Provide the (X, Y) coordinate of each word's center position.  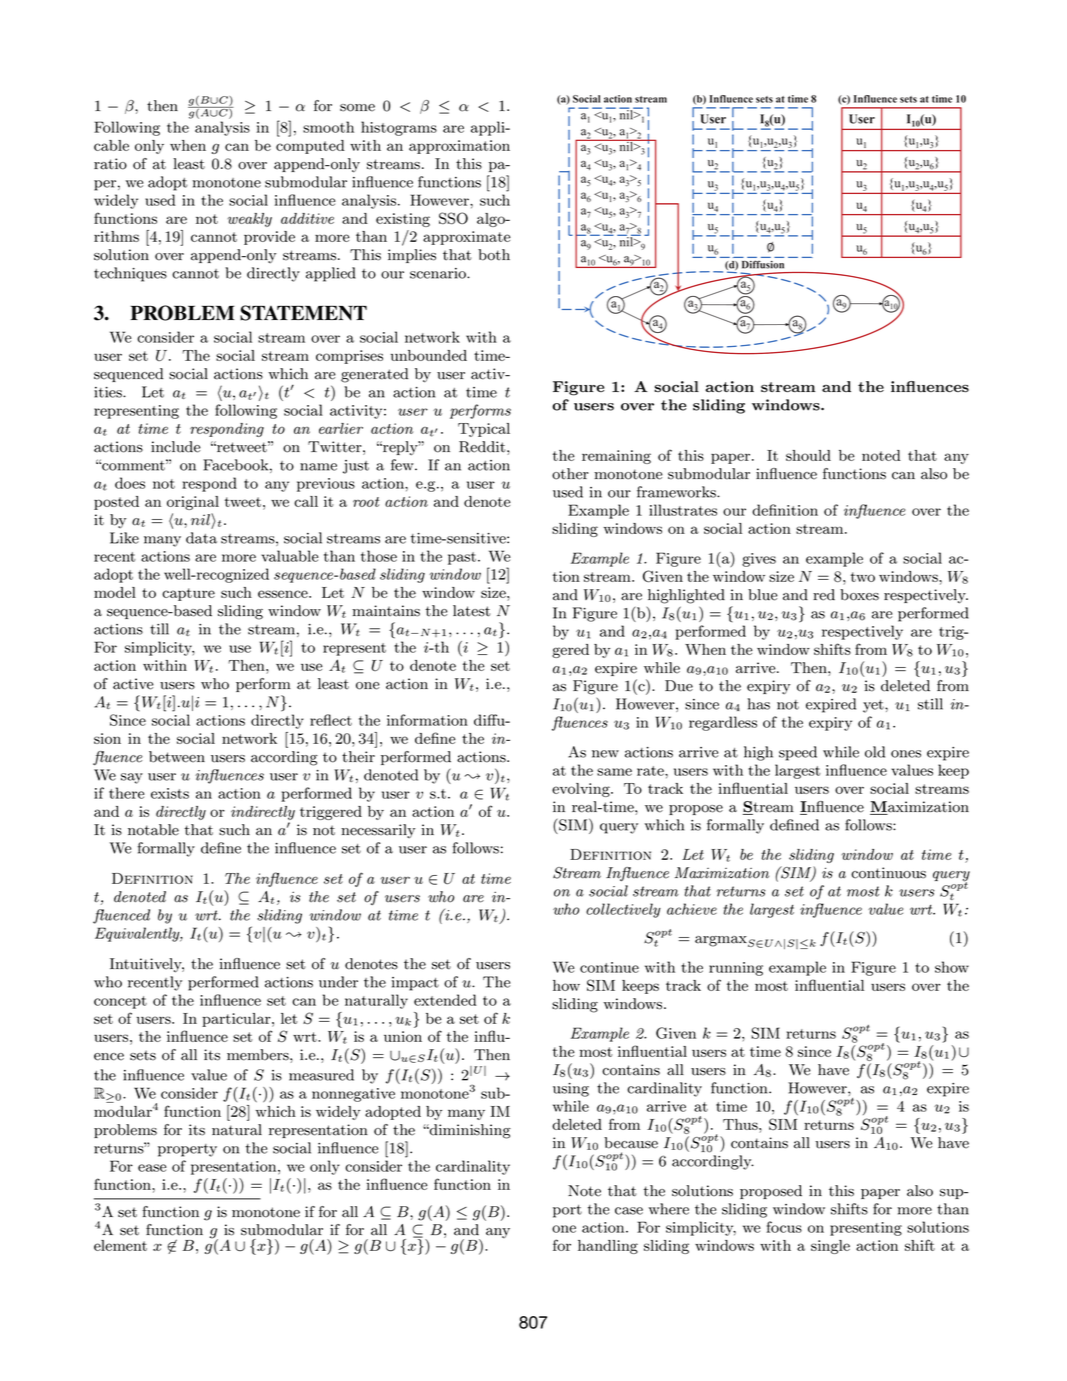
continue (609, 967)
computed (310, 147)
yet (874, 706)
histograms (399, 128)
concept (120, 1002)
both (494, 255)
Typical (484, 430)
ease (152, 1168)
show (952, 967)
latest (471, 611)
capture (188, 594)
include (176, 447)
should (808, 455)
